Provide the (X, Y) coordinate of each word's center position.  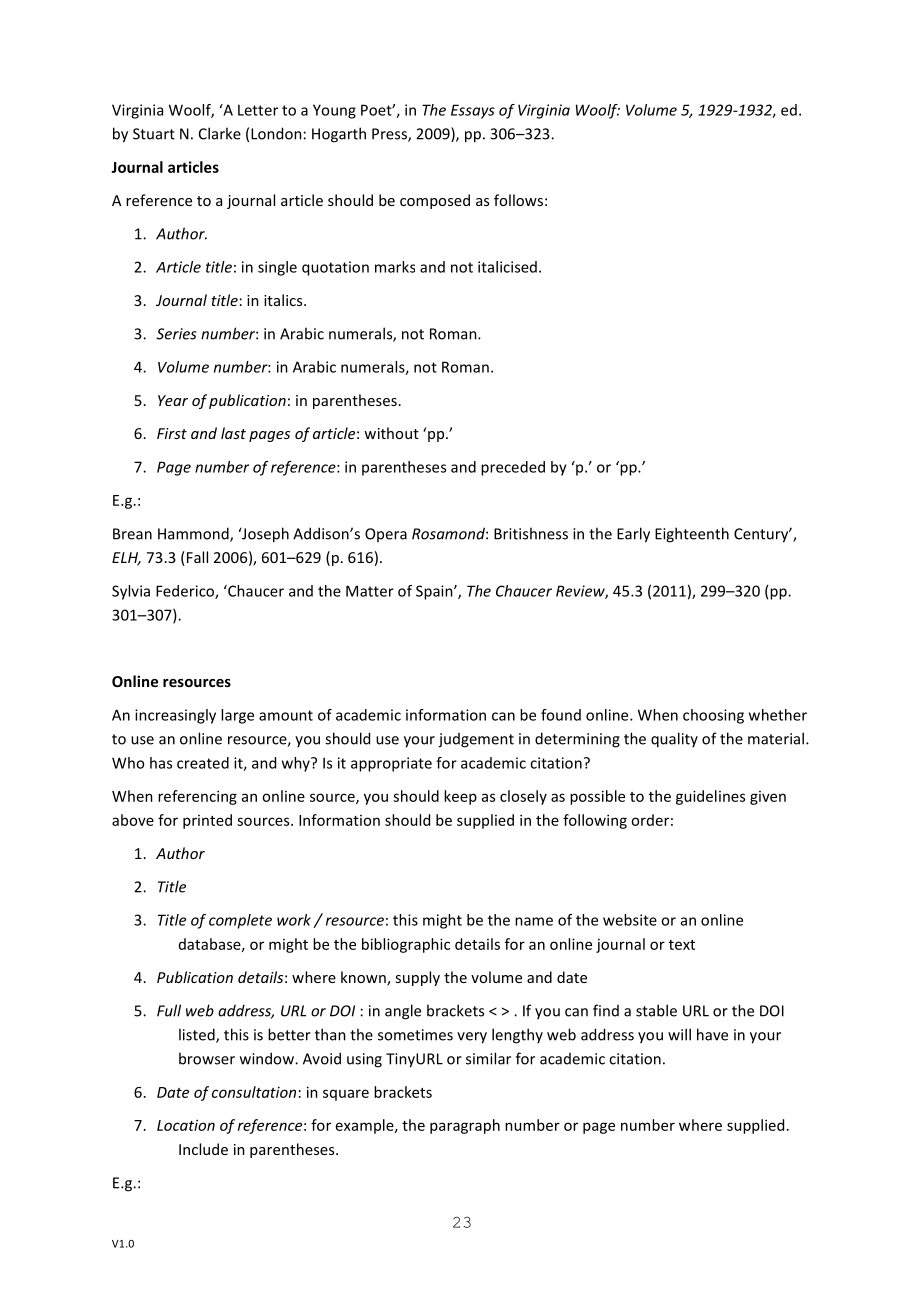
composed (435, 201)
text (682, 945)
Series (176, 334)
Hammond (194, 534)
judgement (476, 740)
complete (240, 921)
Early (633, 535)
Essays (473, 111)
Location (186, 1125)
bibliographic (406, 945)
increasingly (175, 716)
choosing (713, 716)
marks (395, 267)
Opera (386, 535)
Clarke (220, 133)
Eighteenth (692, 535)
